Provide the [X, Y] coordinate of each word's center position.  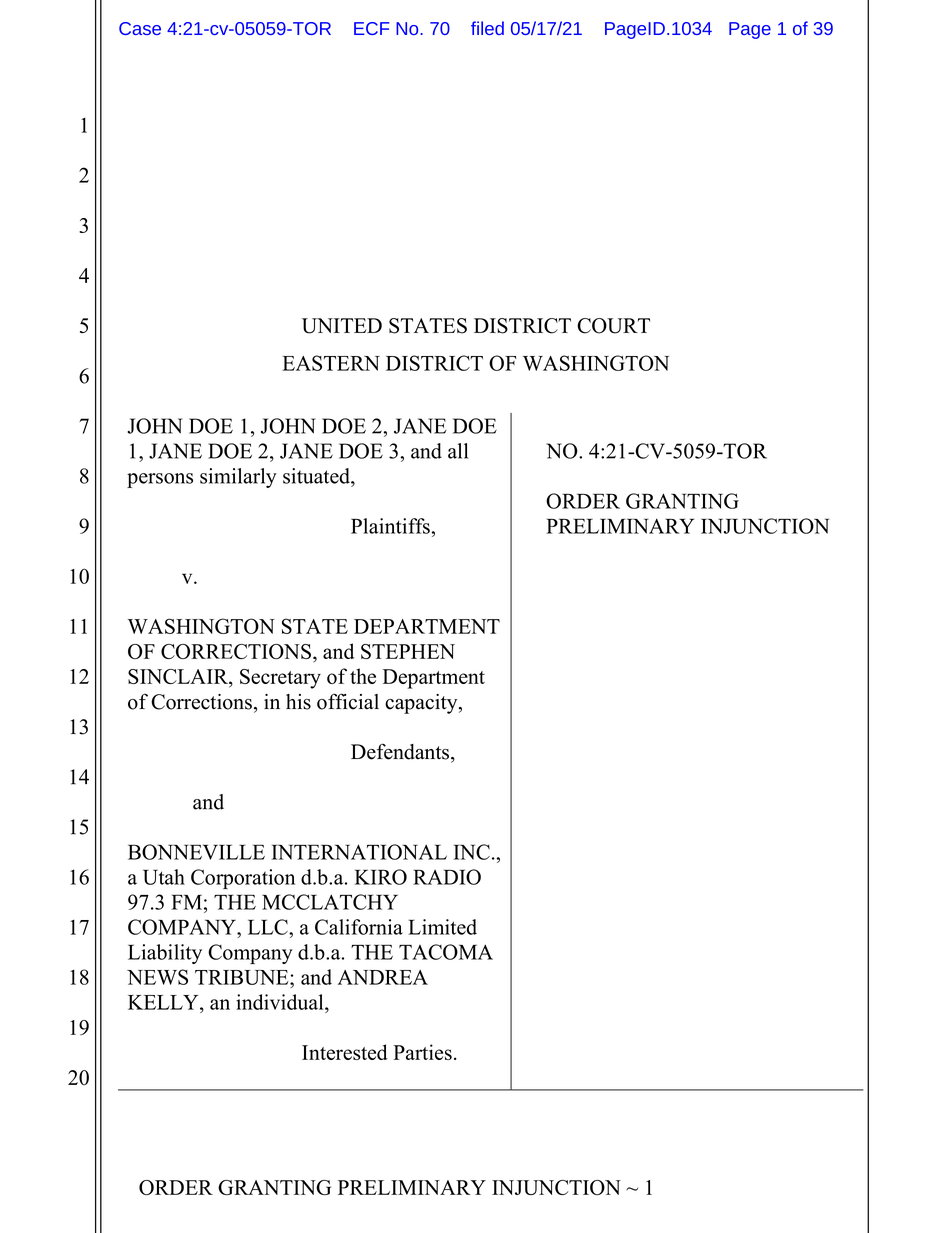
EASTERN [331, 363]
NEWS [157, 977]
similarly [238, 478]
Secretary [280, 679]
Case [140, 28]
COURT [613, 326]
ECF [371, 28]
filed [487, 28]
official [348, 701]
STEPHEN [408, 651]
